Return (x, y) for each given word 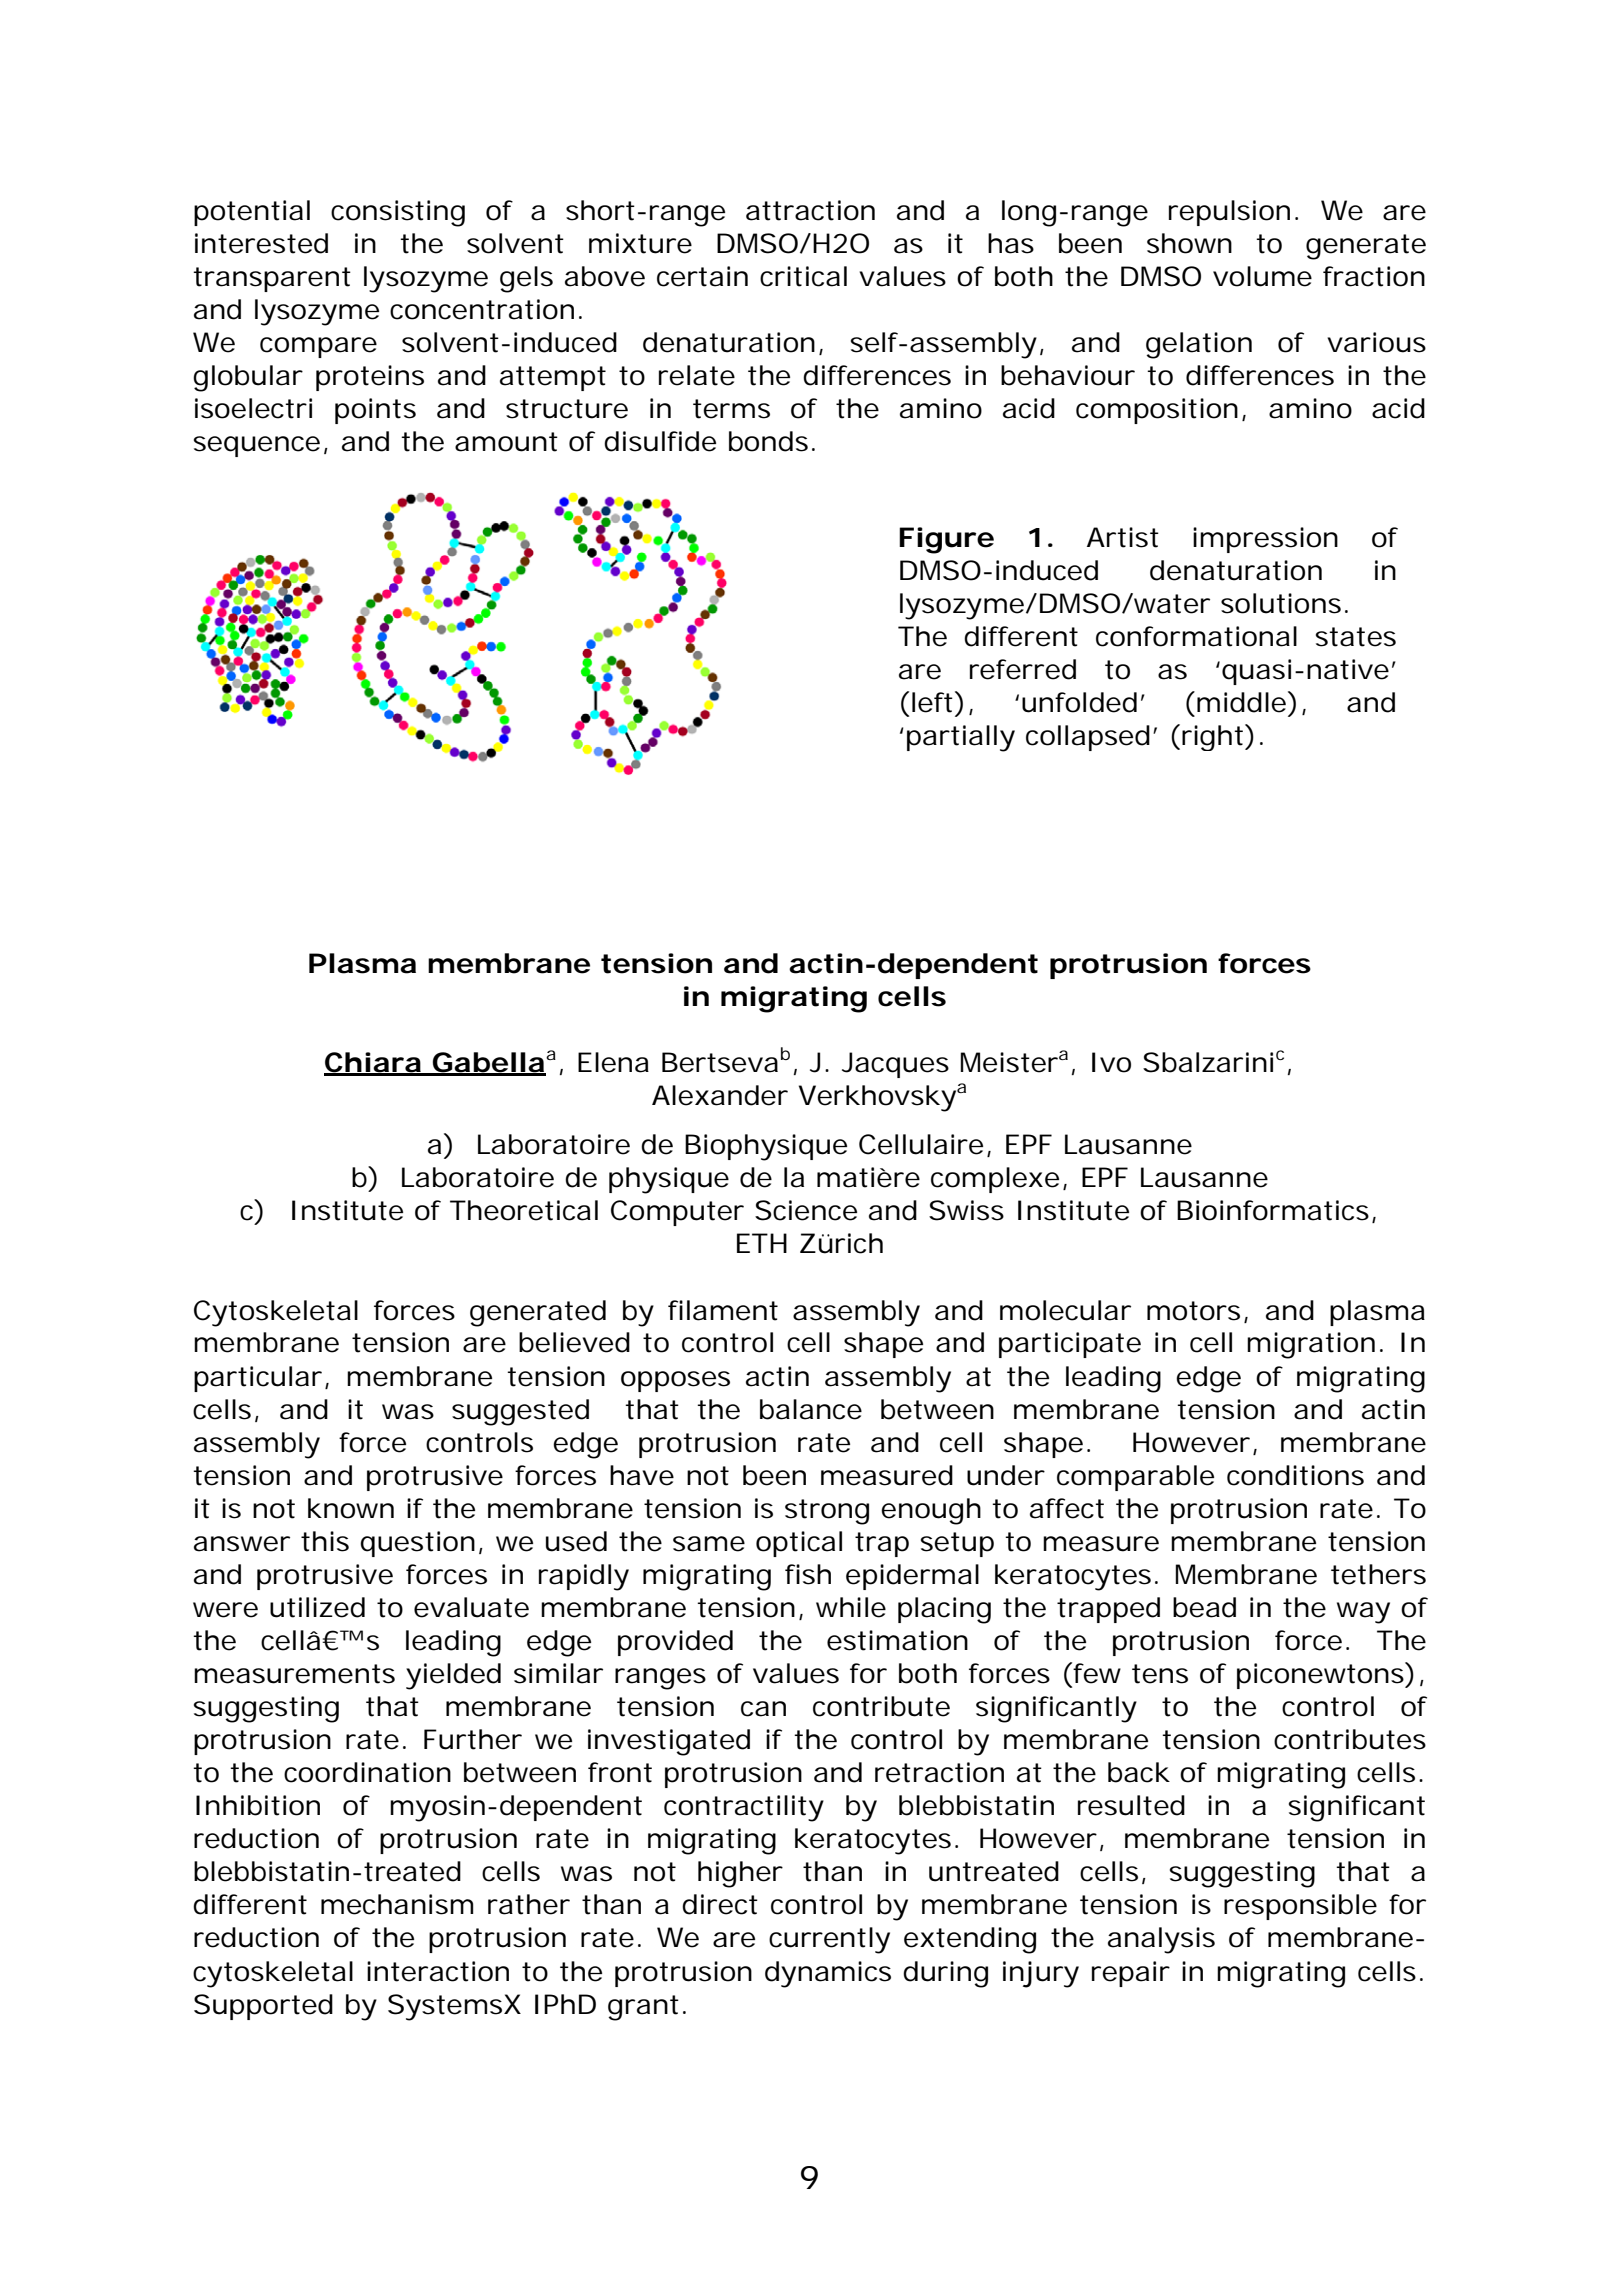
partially (961, 738)
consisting (398, 213)
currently (829, 1940)
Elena (613, 1062)
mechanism (397, 1904)
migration (1311, 1345)
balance (811, 1409)
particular (258, 1379)
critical (803, 276)
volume (1262, 276)
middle (1243, 702)
